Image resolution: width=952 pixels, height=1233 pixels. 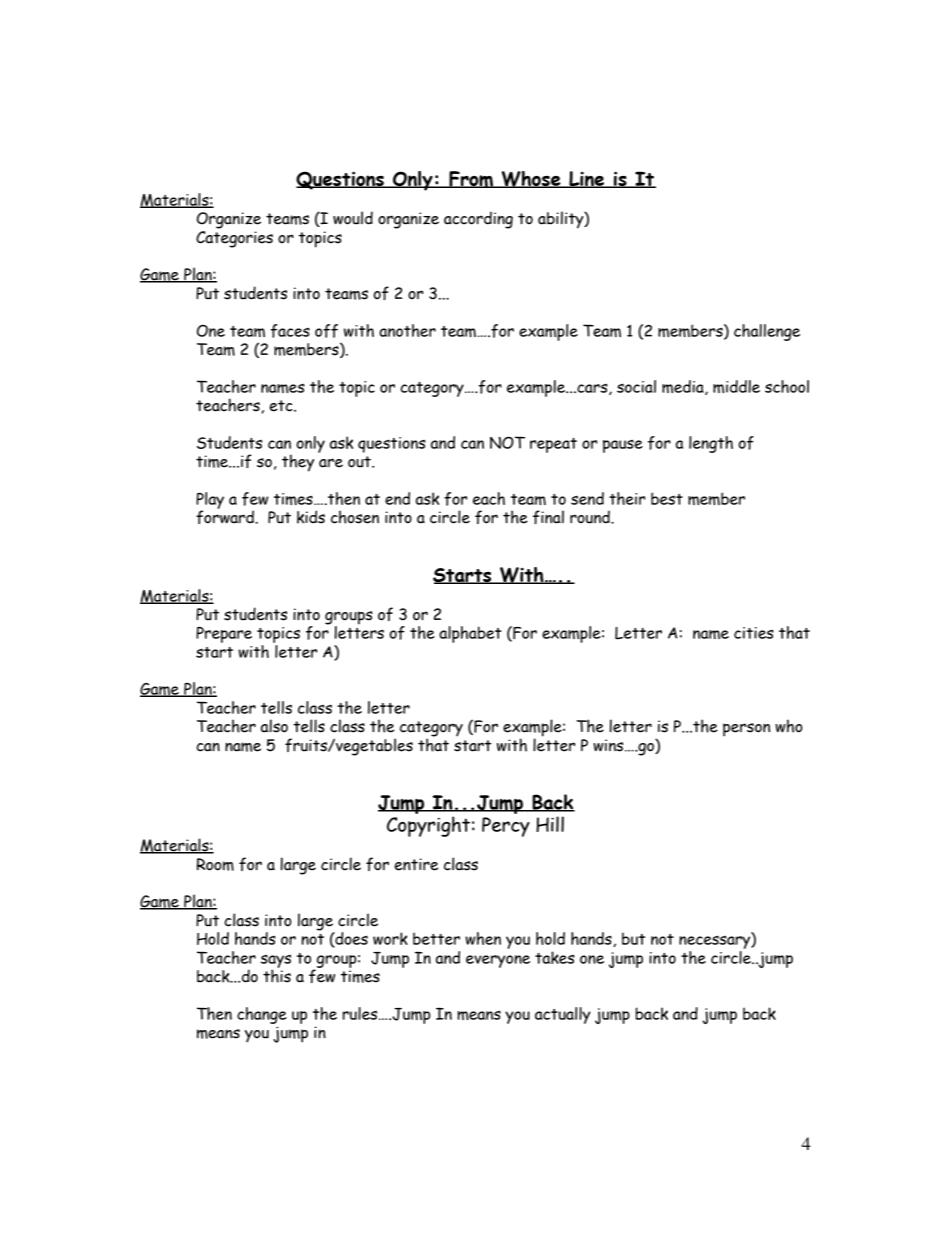 What do you see at coordinates (224, 635) in the image?
I see `Prepare` at bounding box center [224, 635].
